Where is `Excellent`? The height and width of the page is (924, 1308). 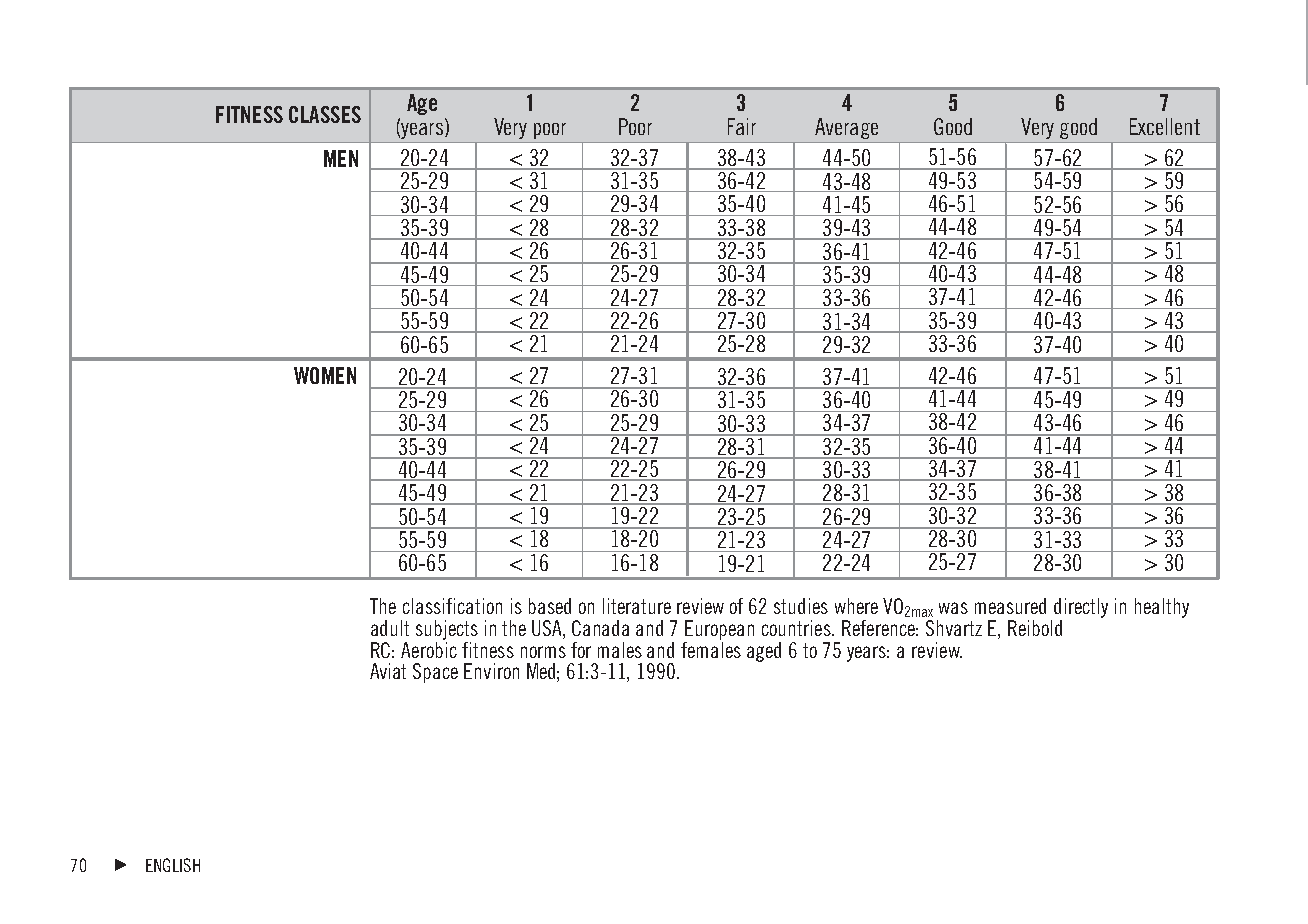
Excellent is located at coordinates (1165, 126).
